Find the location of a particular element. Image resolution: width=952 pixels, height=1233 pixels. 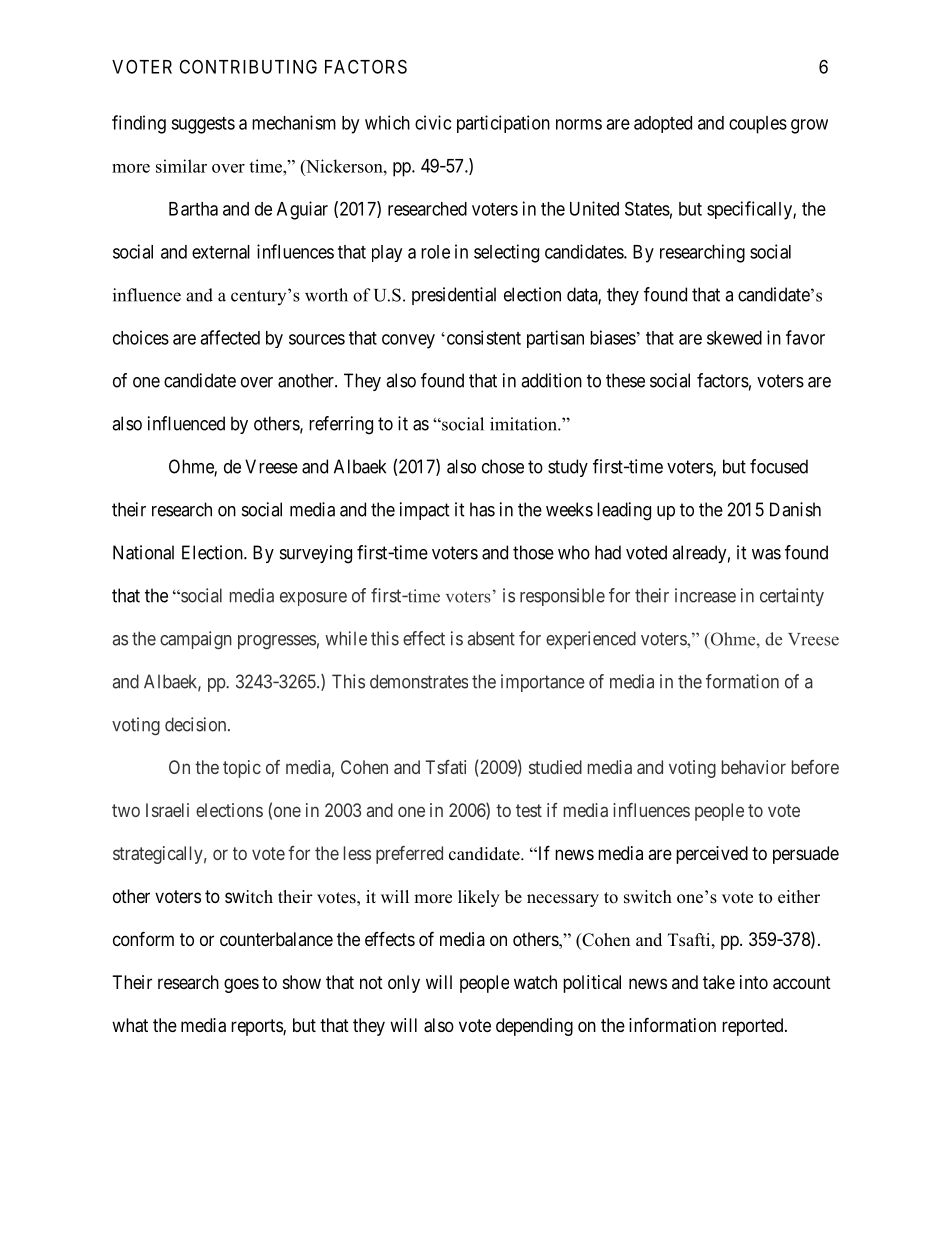

goes is located at coordinates (241, 985).
